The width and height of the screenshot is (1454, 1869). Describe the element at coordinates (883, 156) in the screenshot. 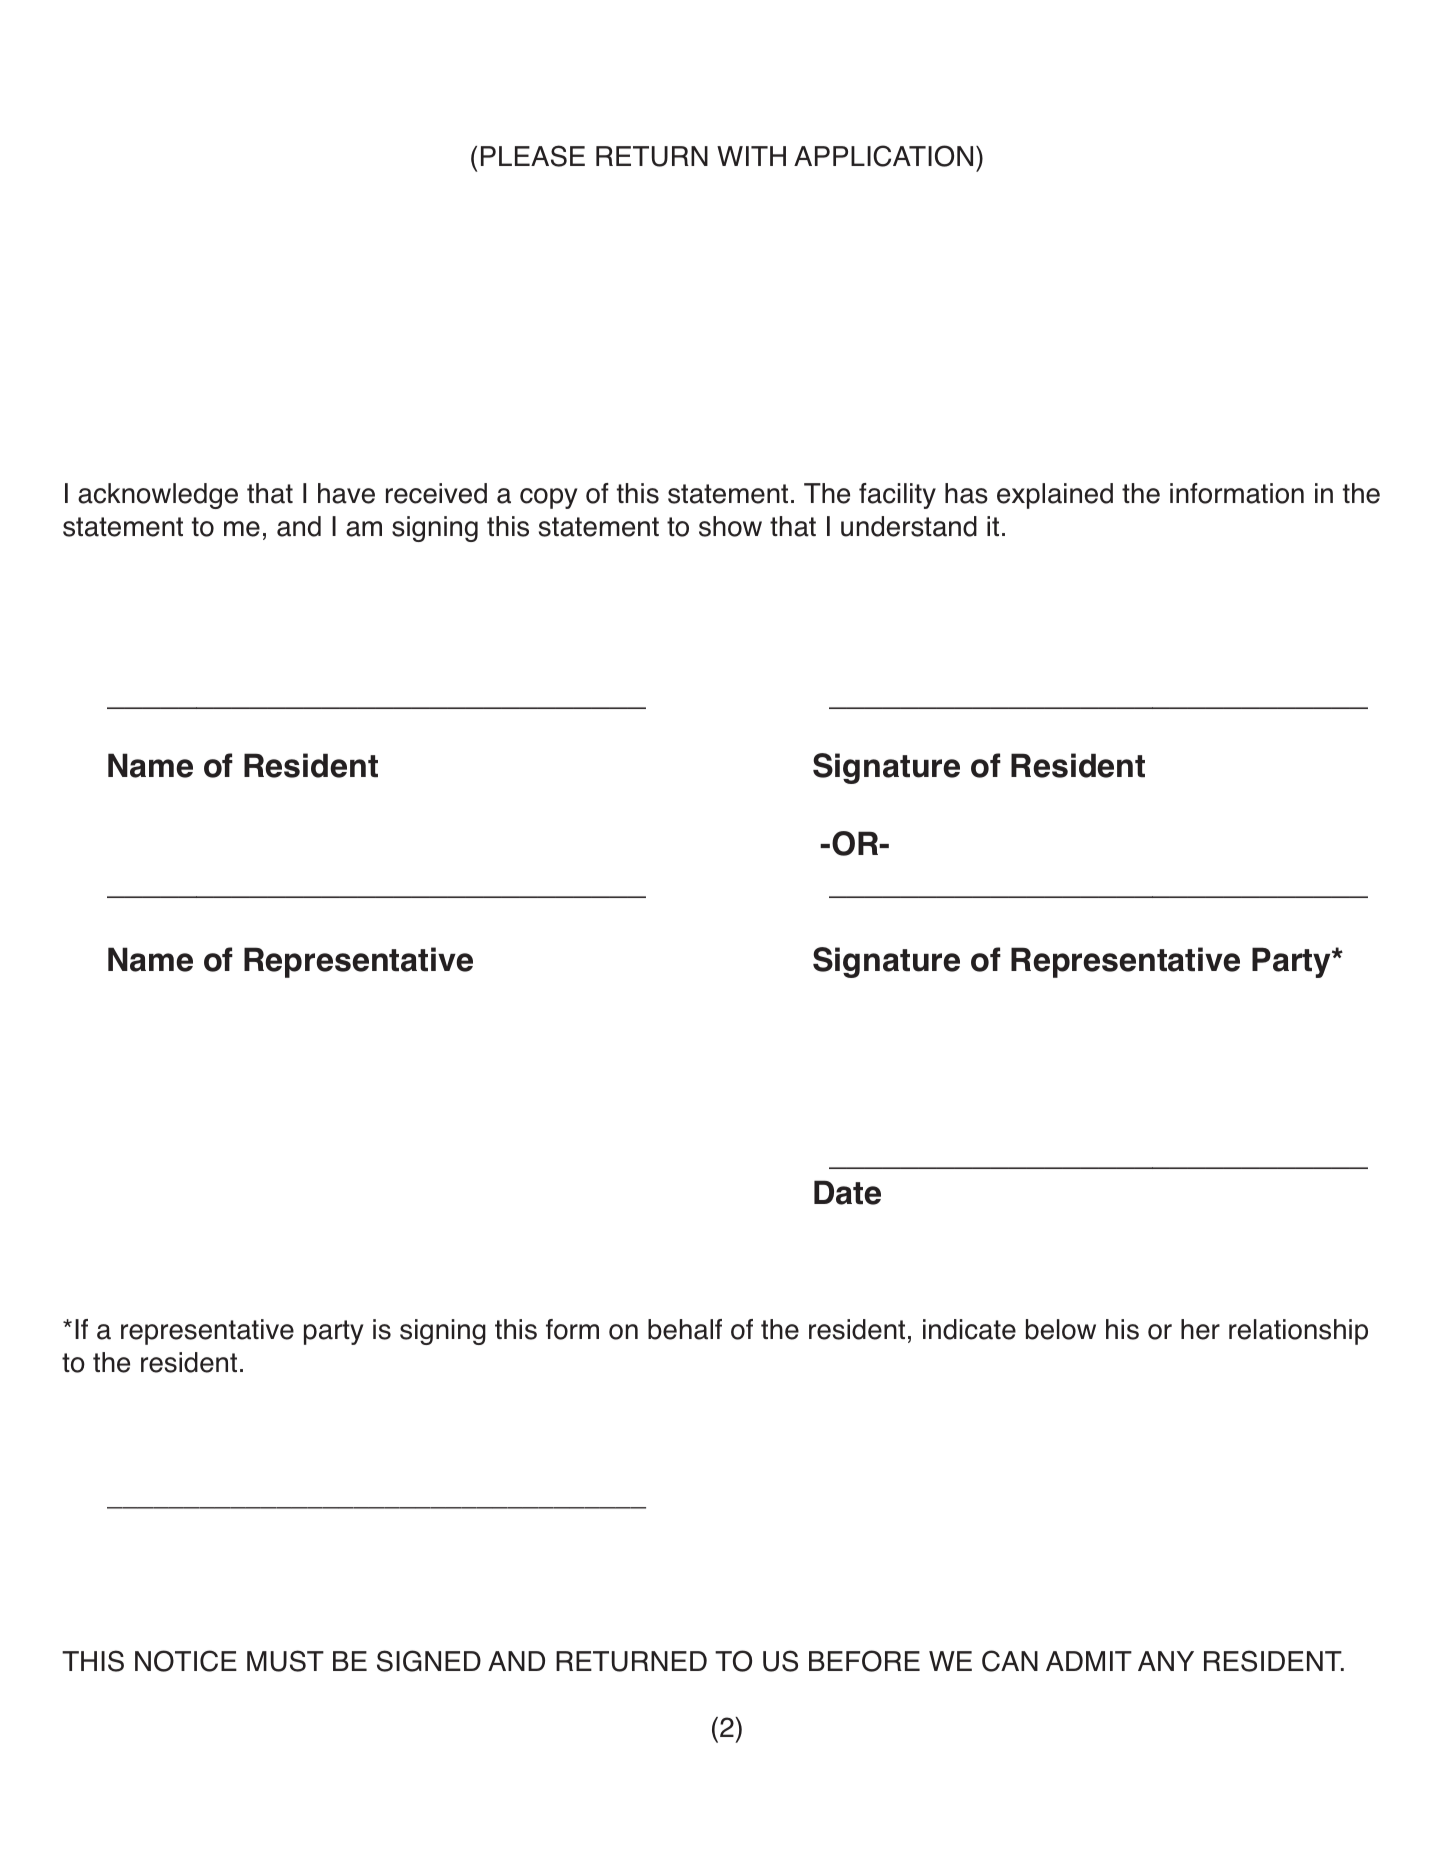

I see `APPLICATION` at that location.
